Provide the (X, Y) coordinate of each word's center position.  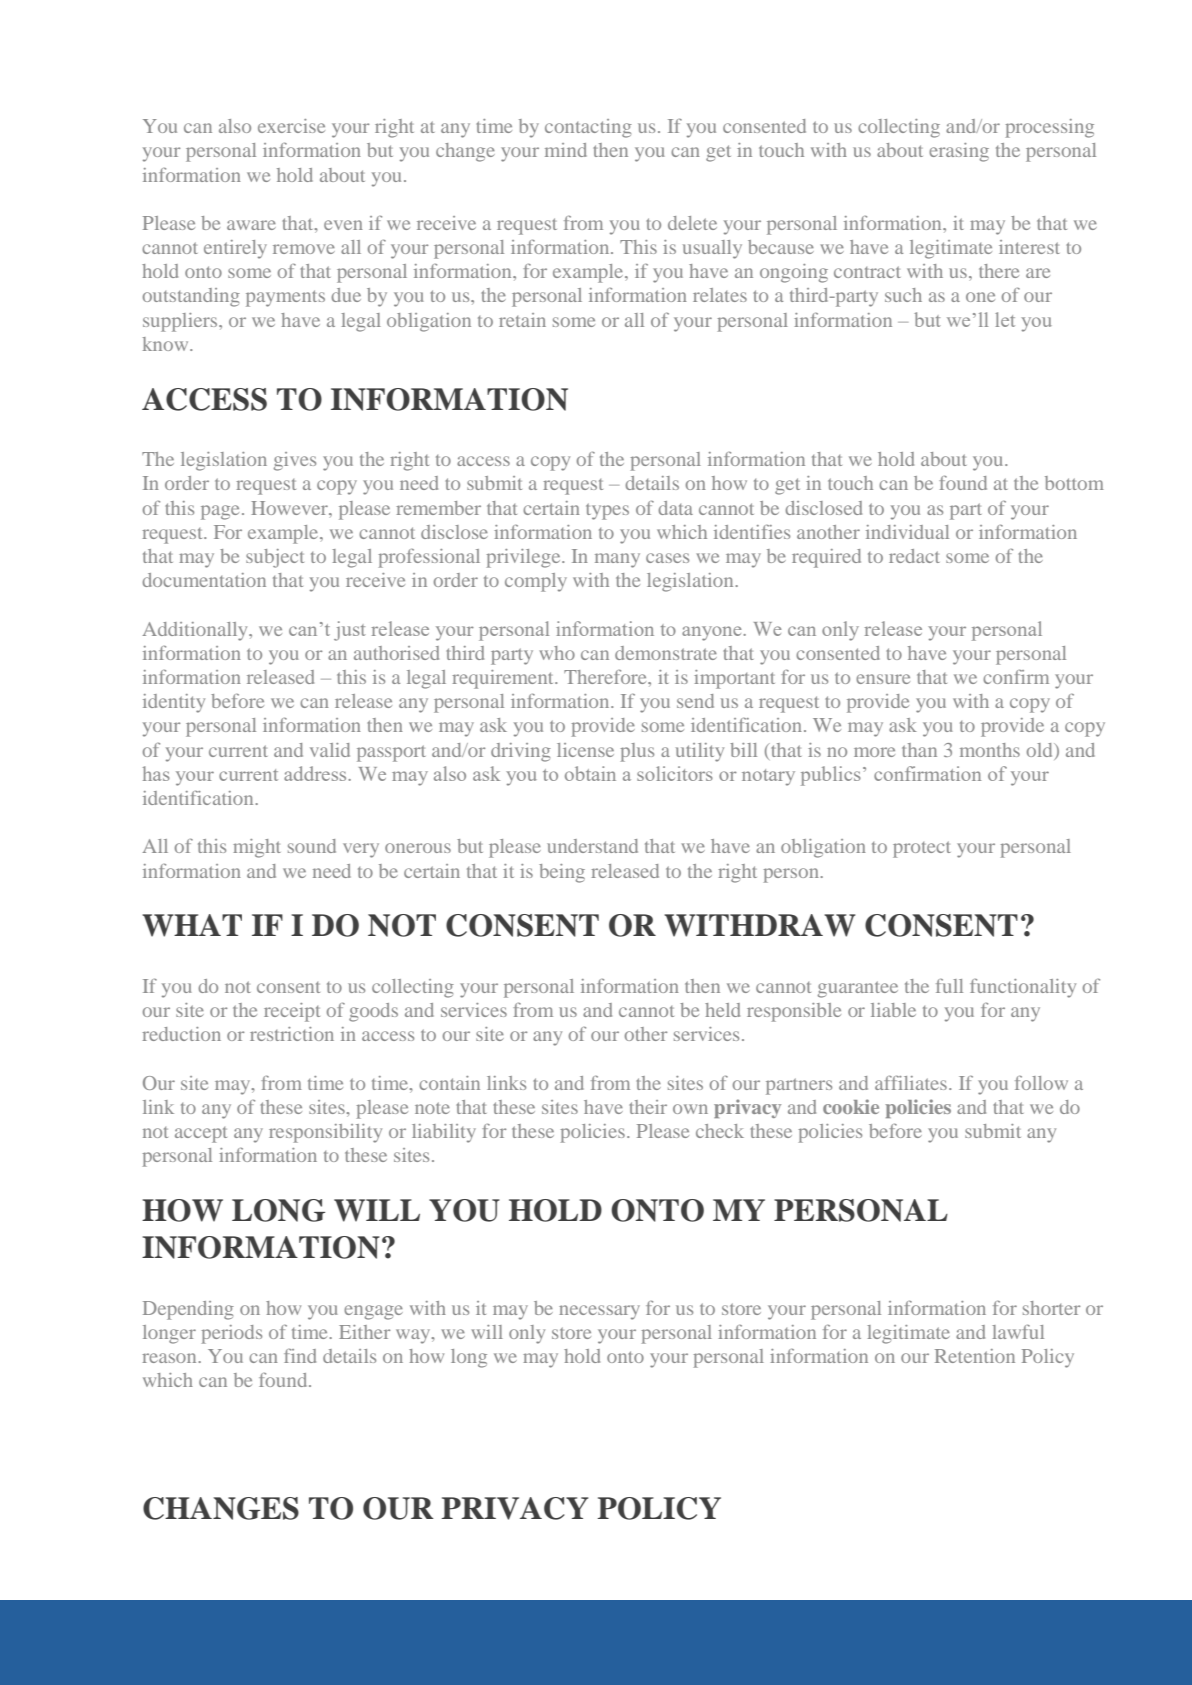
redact (914, 556)
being (562, 873)
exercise (291, 126)
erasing (959, 152)
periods (232, 1334)
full (949, 986)
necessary (599, 1312)
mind (566, 150)
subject (275, 558)
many (617, 560)
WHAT (192, 925)
